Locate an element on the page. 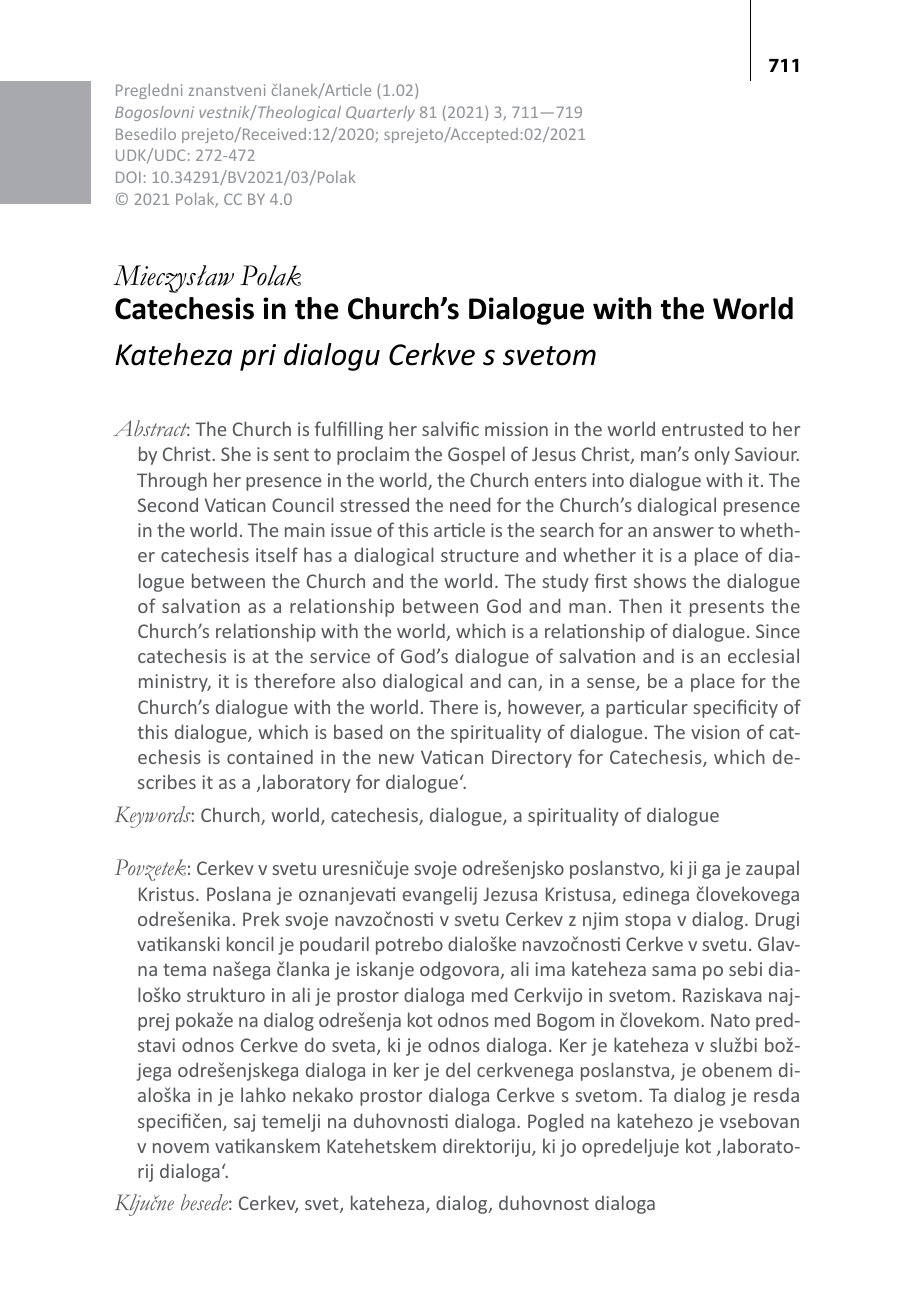  Quarterly is located at coordinates (380, 113).
